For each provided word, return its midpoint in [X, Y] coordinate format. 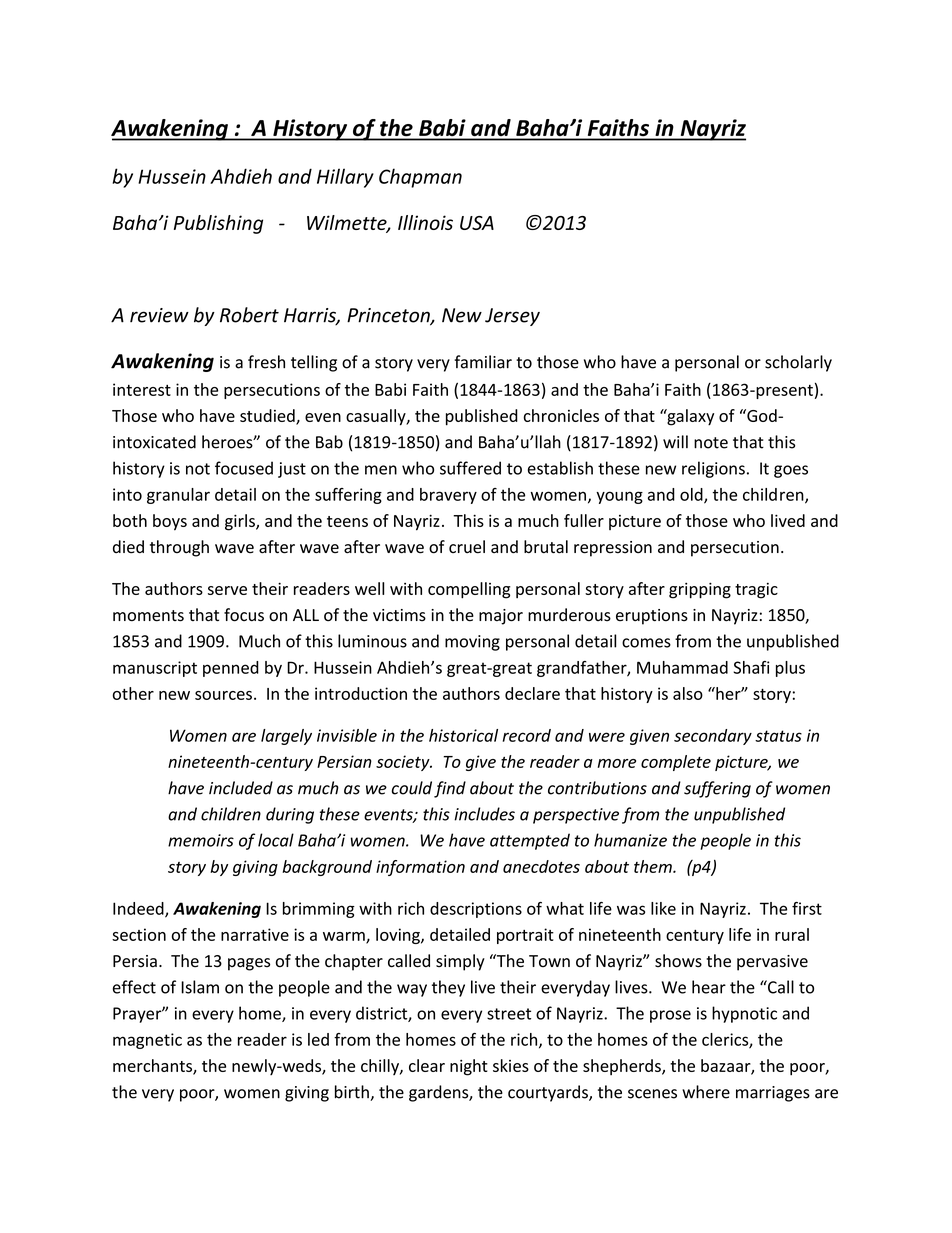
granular [178, 496]
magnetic [147, 1041]
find [450, 789]
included [241, 788]
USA [477, 223]
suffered [470, 468]
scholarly [798, 363]
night [469, 1067]
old [692, 495]
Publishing [218, 224]
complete [676, 763]
